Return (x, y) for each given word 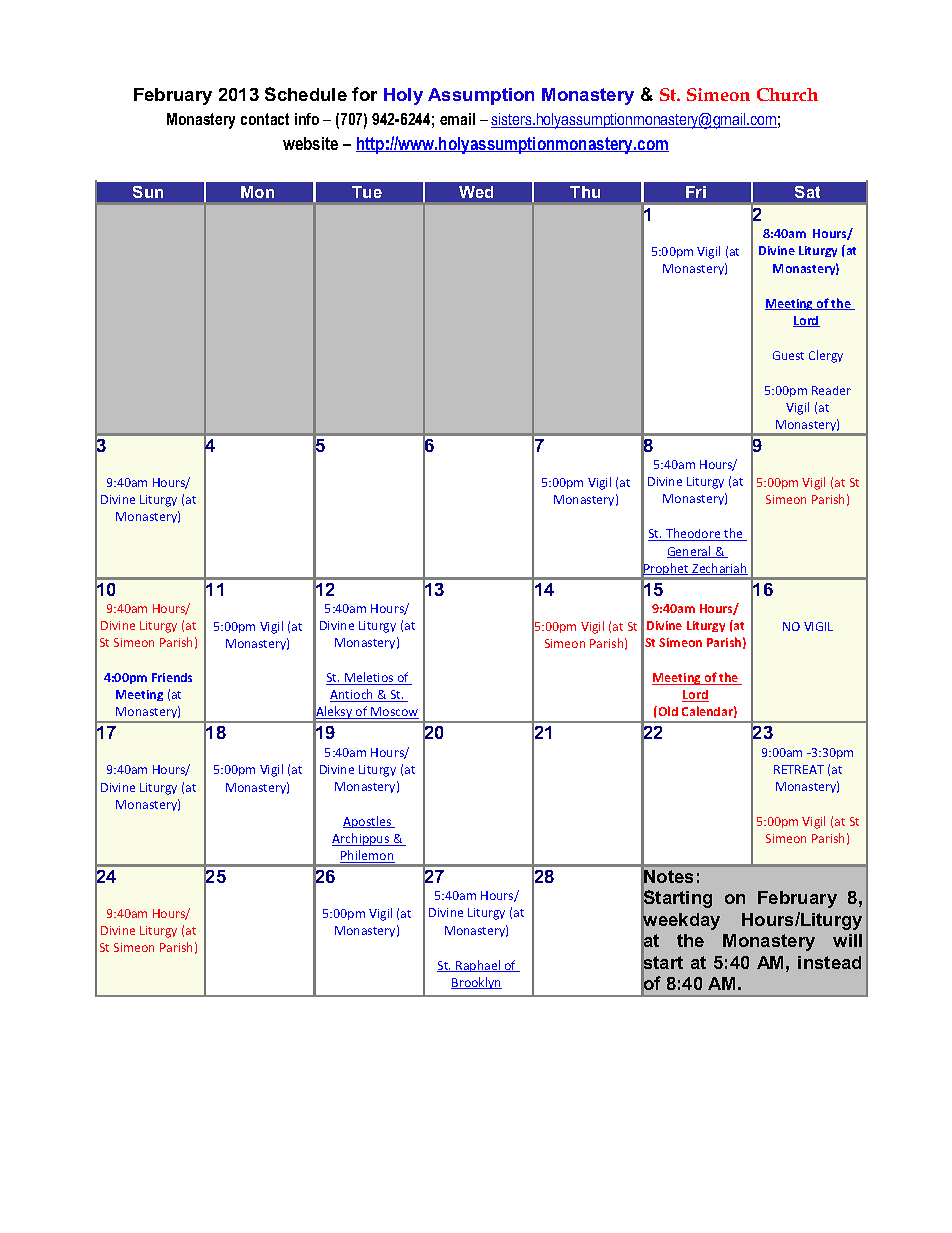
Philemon (367, 856)
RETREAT (799, 769)
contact (265, 119)
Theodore (693, 534)
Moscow (394, 713)
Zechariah (719, 569)
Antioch (353, 695)
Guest (788, 355)
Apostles (368, 822)
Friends (172, 677)
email (457, 119)
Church (787, 94)
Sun (148, 192)
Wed (476, 192)
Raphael (478, 966)
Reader (831, 390)
